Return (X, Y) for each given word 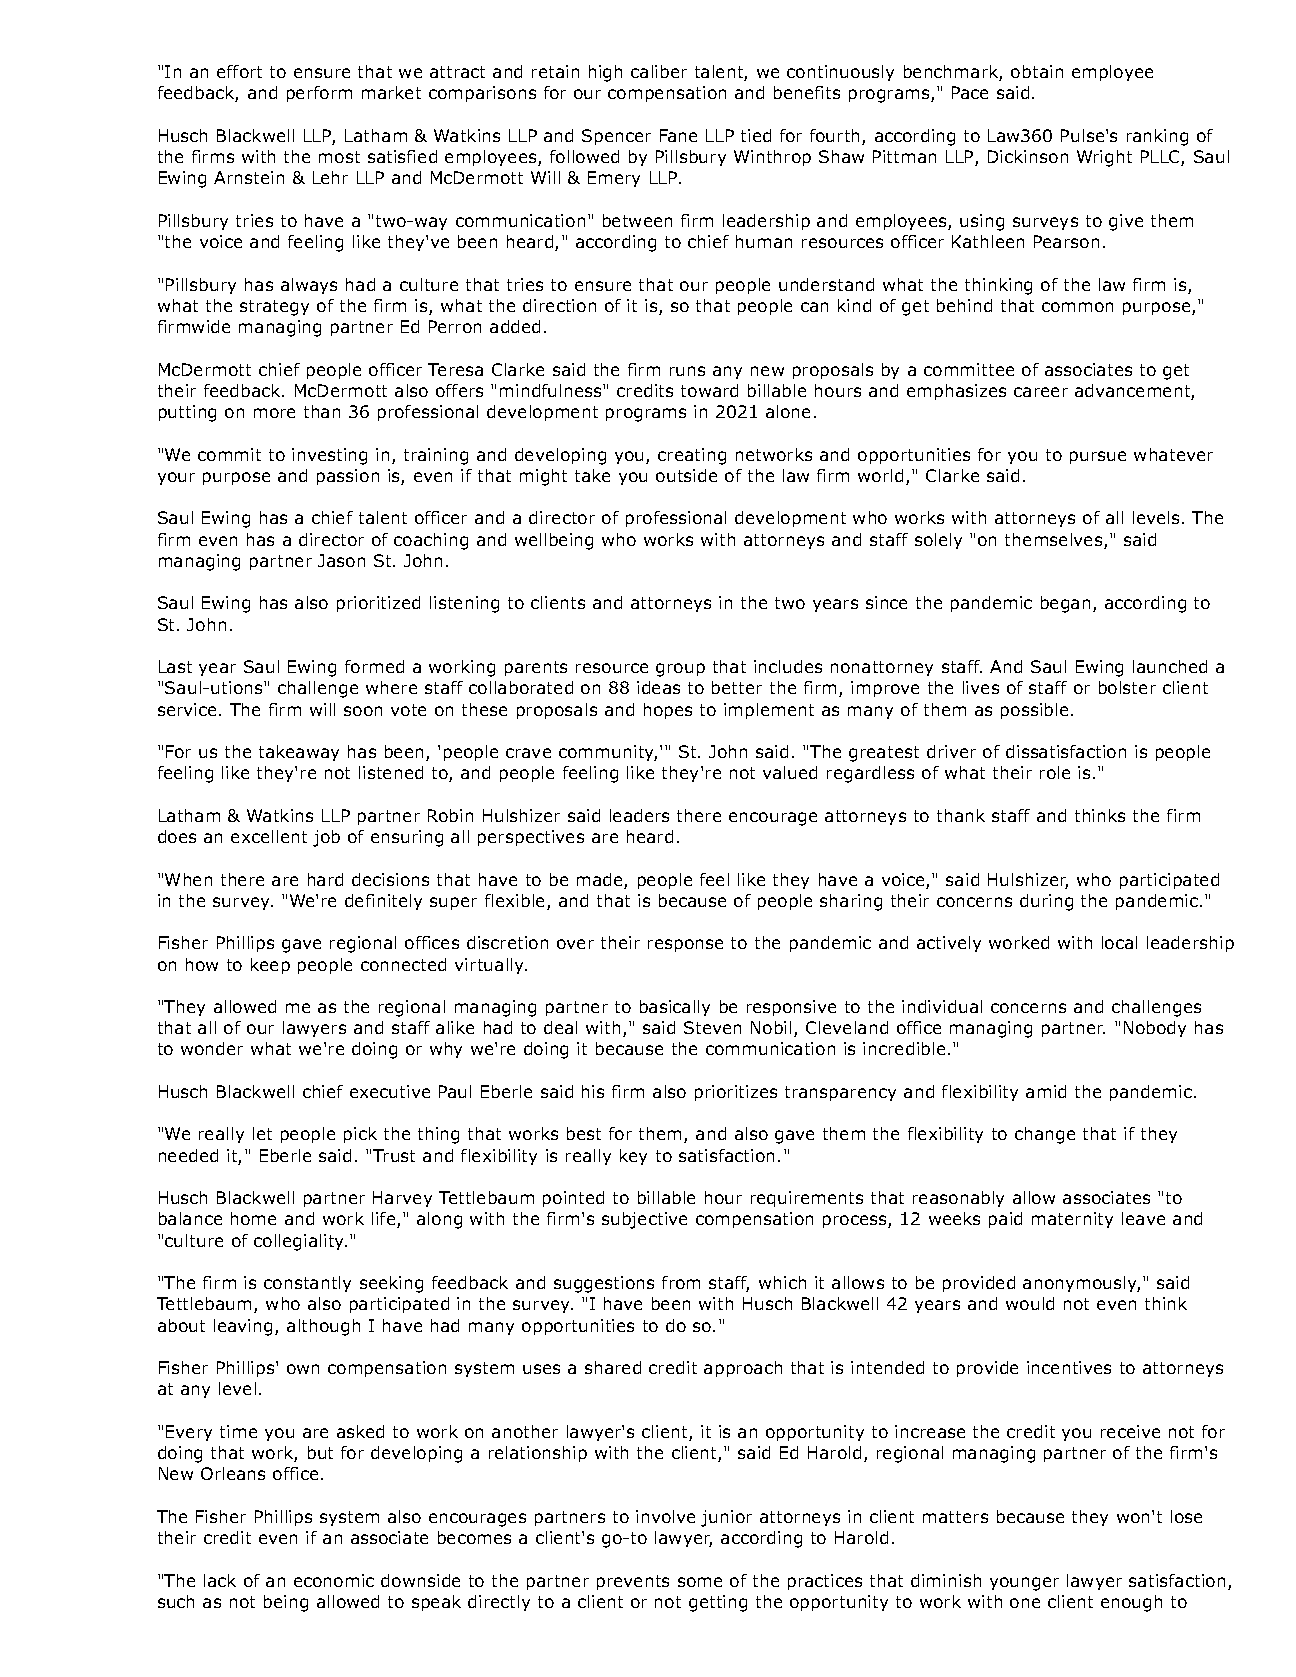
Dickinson (1028, 156)
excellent (269, 836)
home (253, 1218)
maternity (1072, 1220)
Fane (678, 135)
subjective (644, 1220)
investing (329, 456)
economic (334, 1580)
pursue (1098, 457)
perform (319, 94)
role (1055, 772)
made (601, 881)
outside (686, 475)
